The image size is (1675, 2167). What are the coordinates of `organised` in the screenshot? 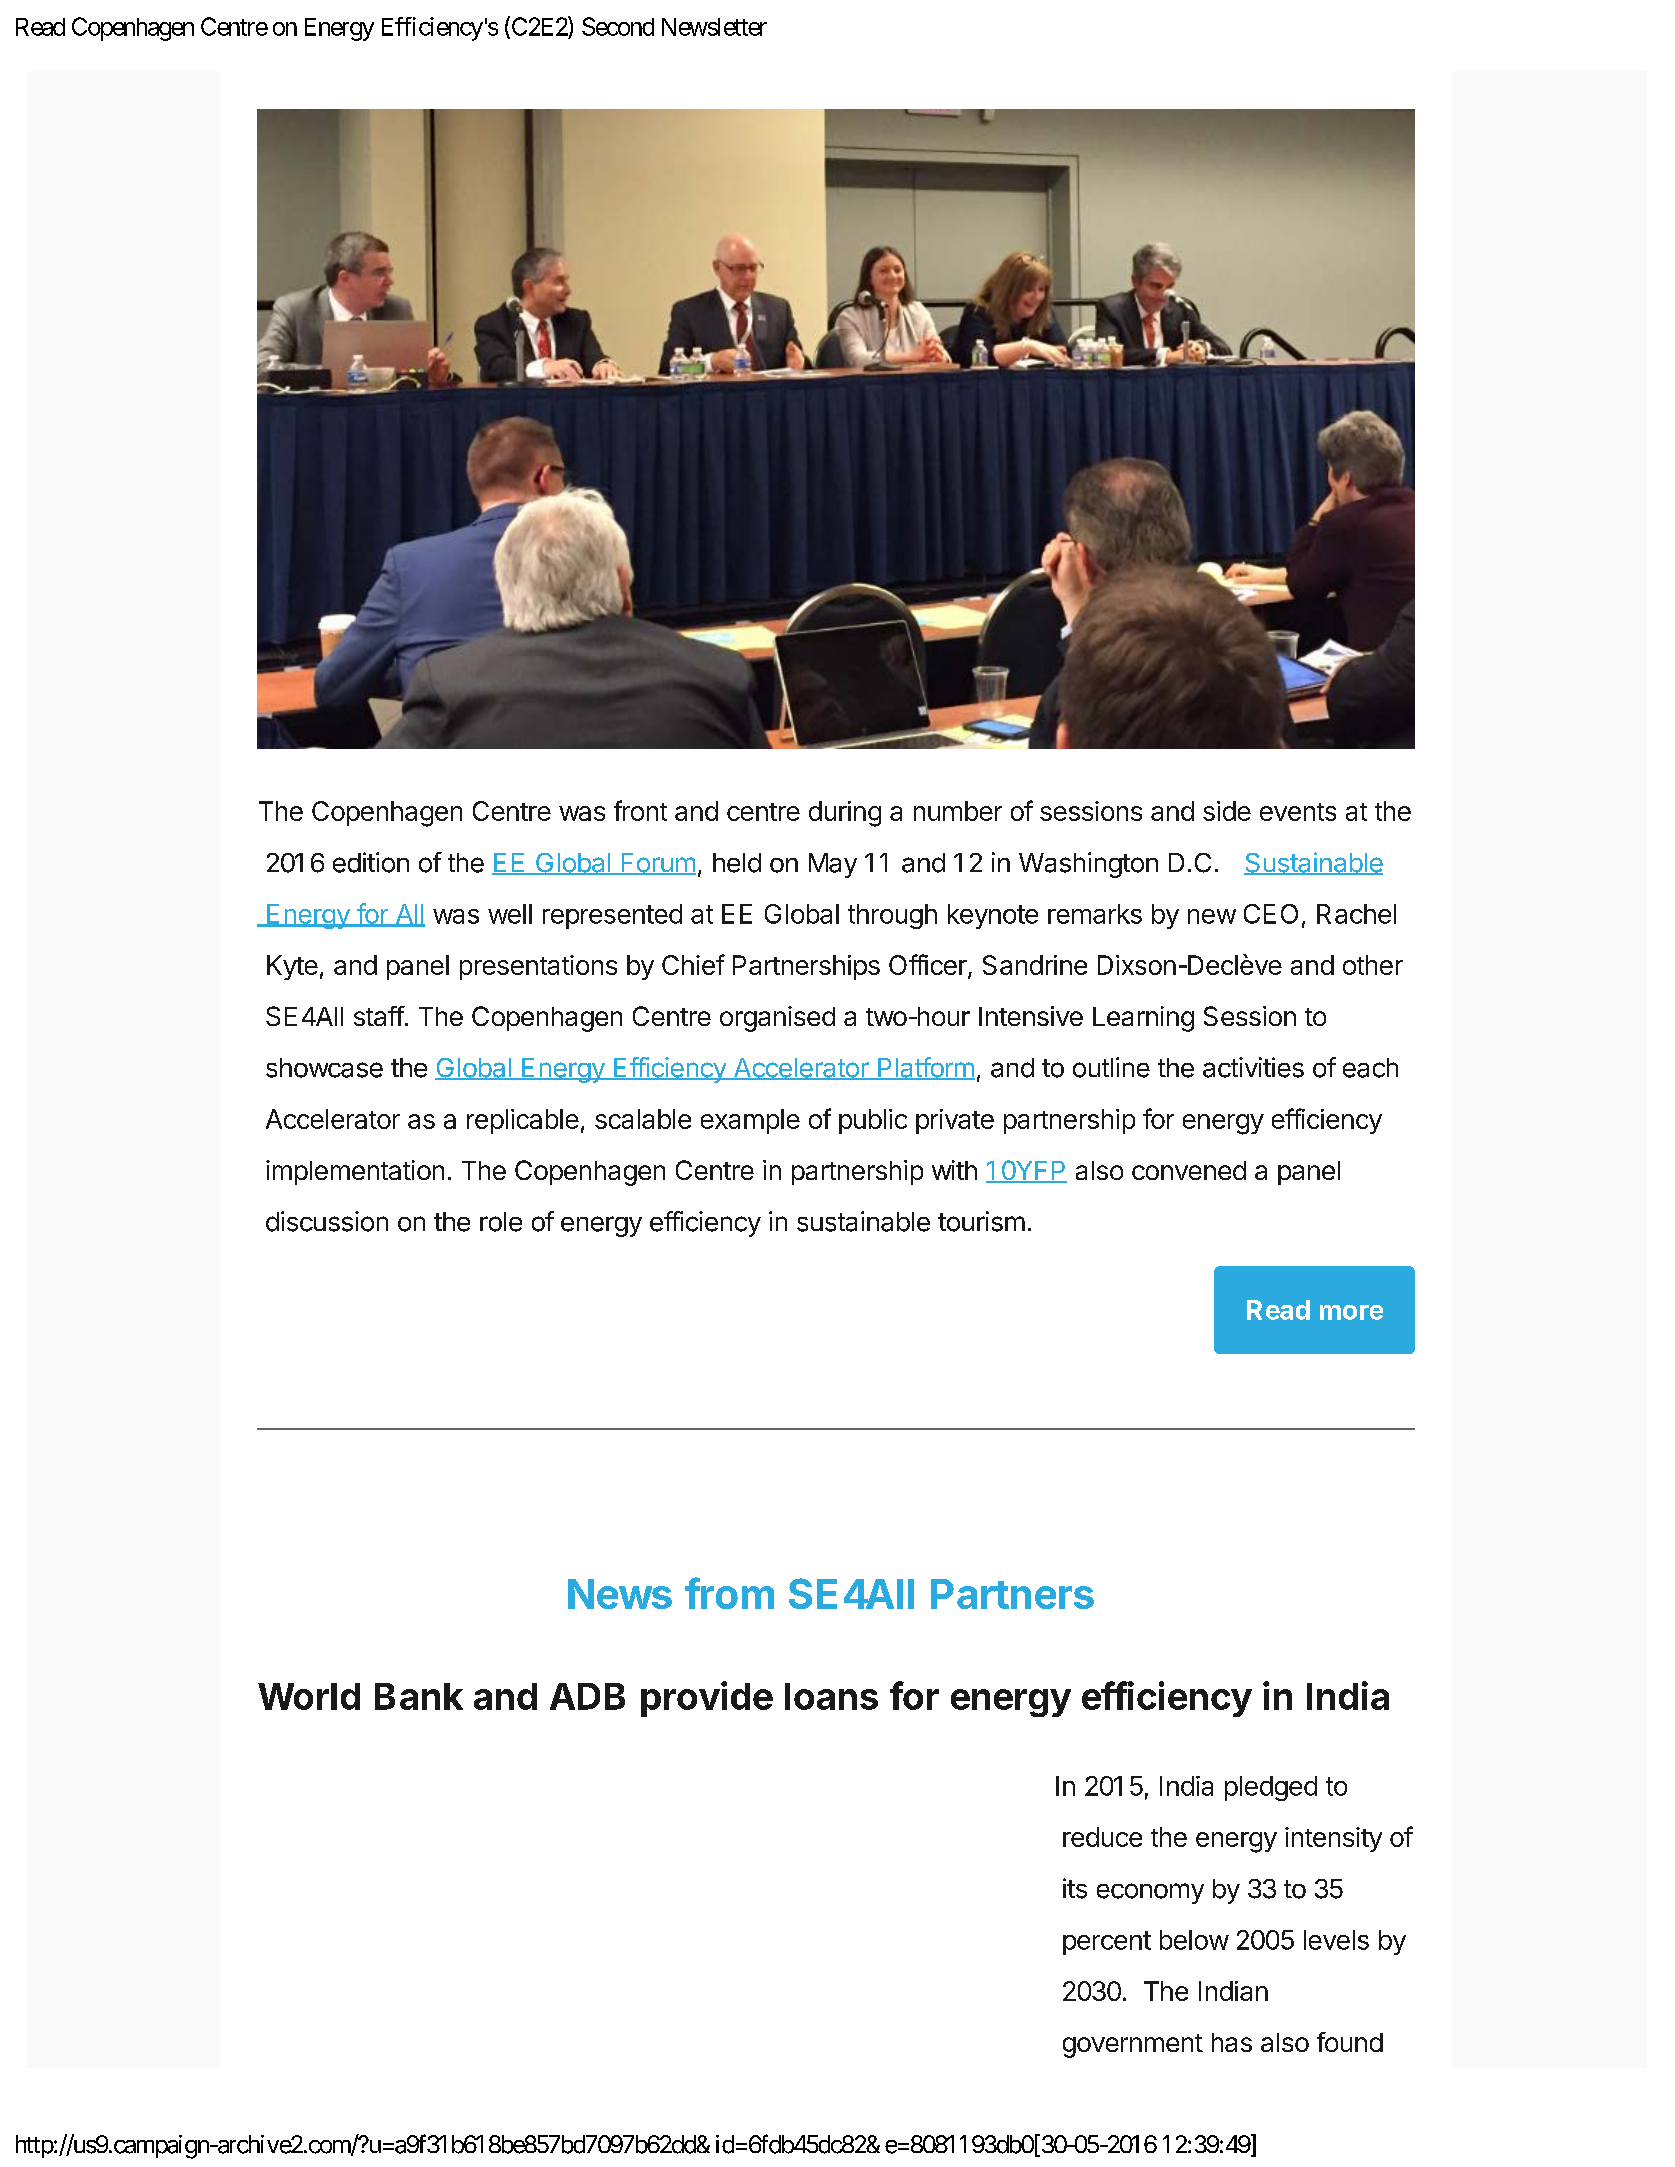 It's located at (777, 1019).
